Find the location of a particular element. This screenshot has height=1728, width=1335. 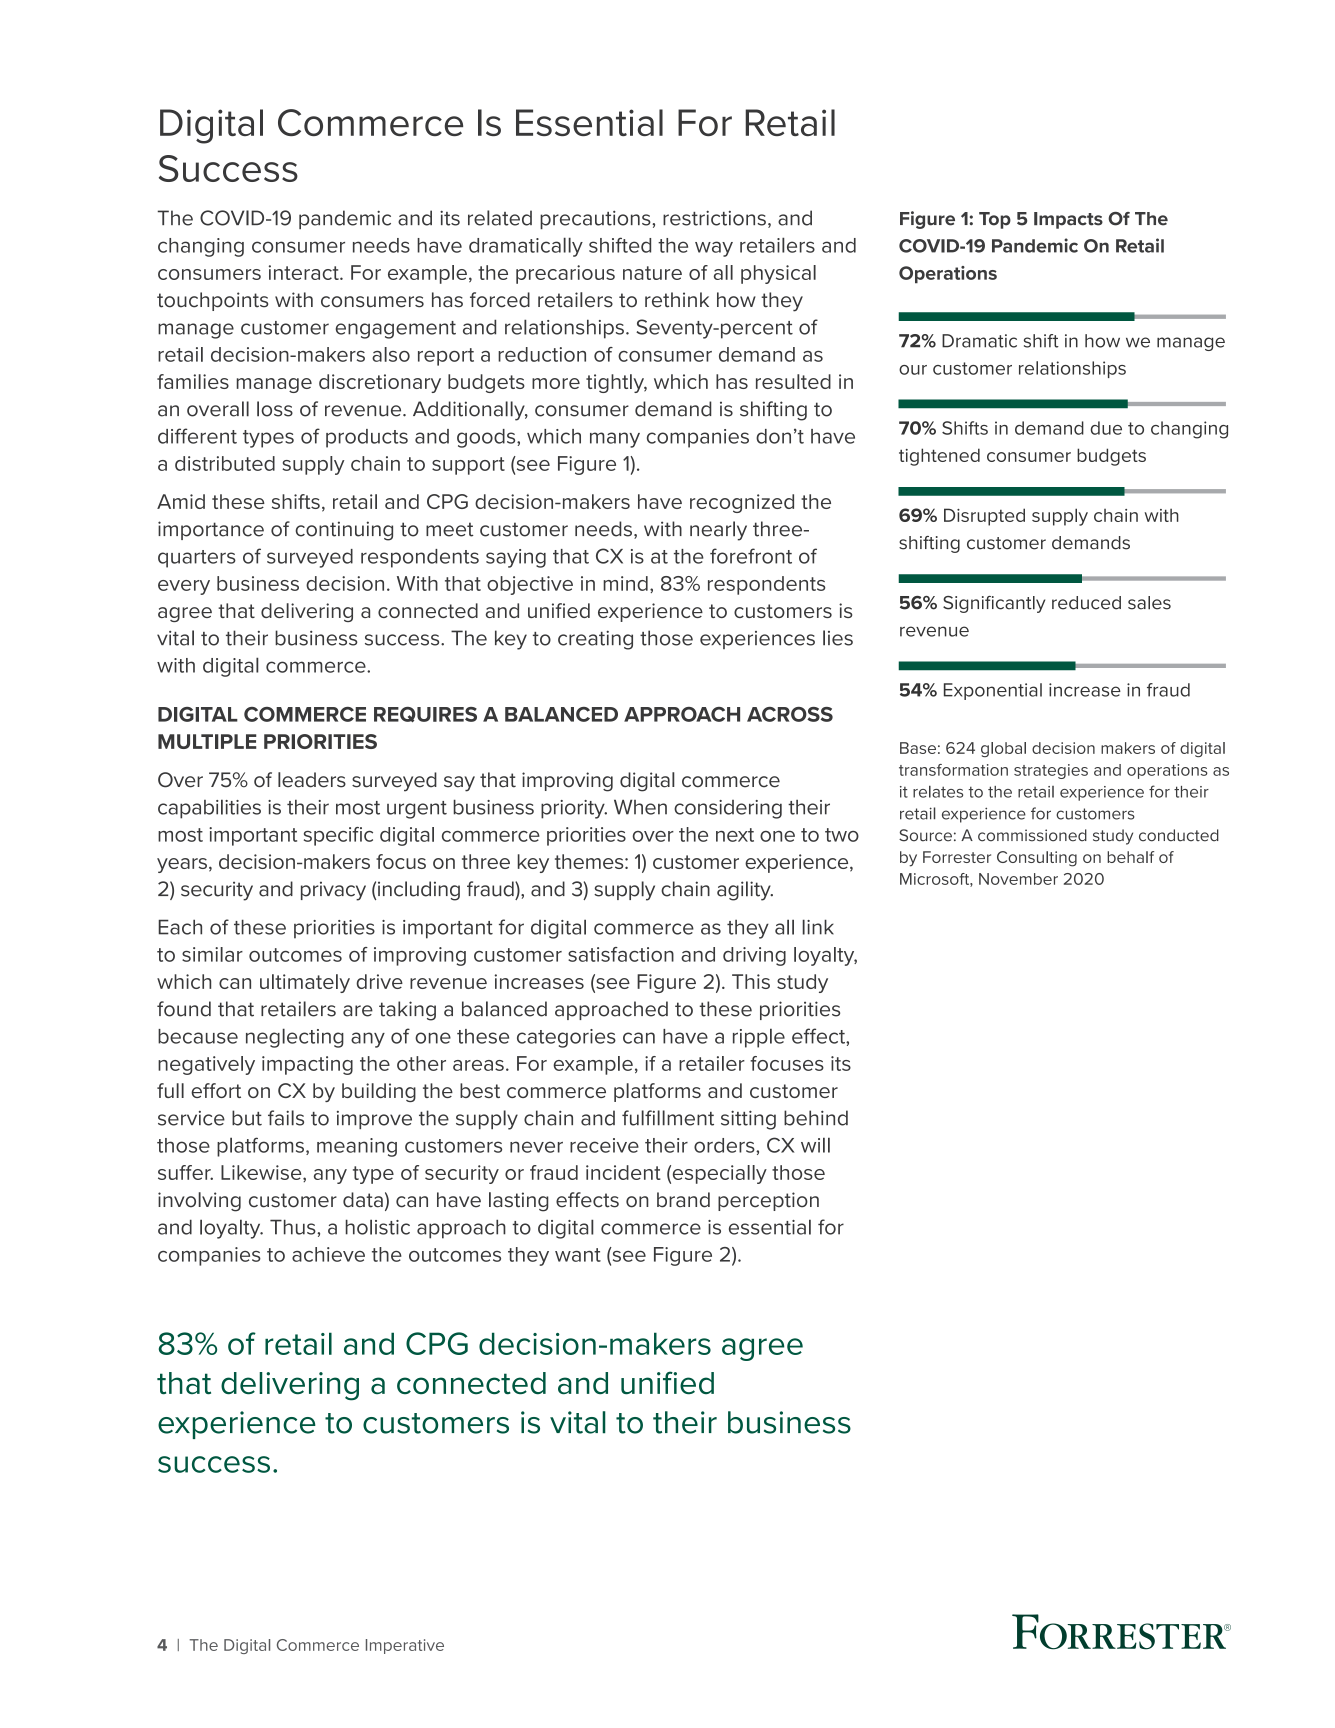

Exponential is located at coordinates (993, 691).
